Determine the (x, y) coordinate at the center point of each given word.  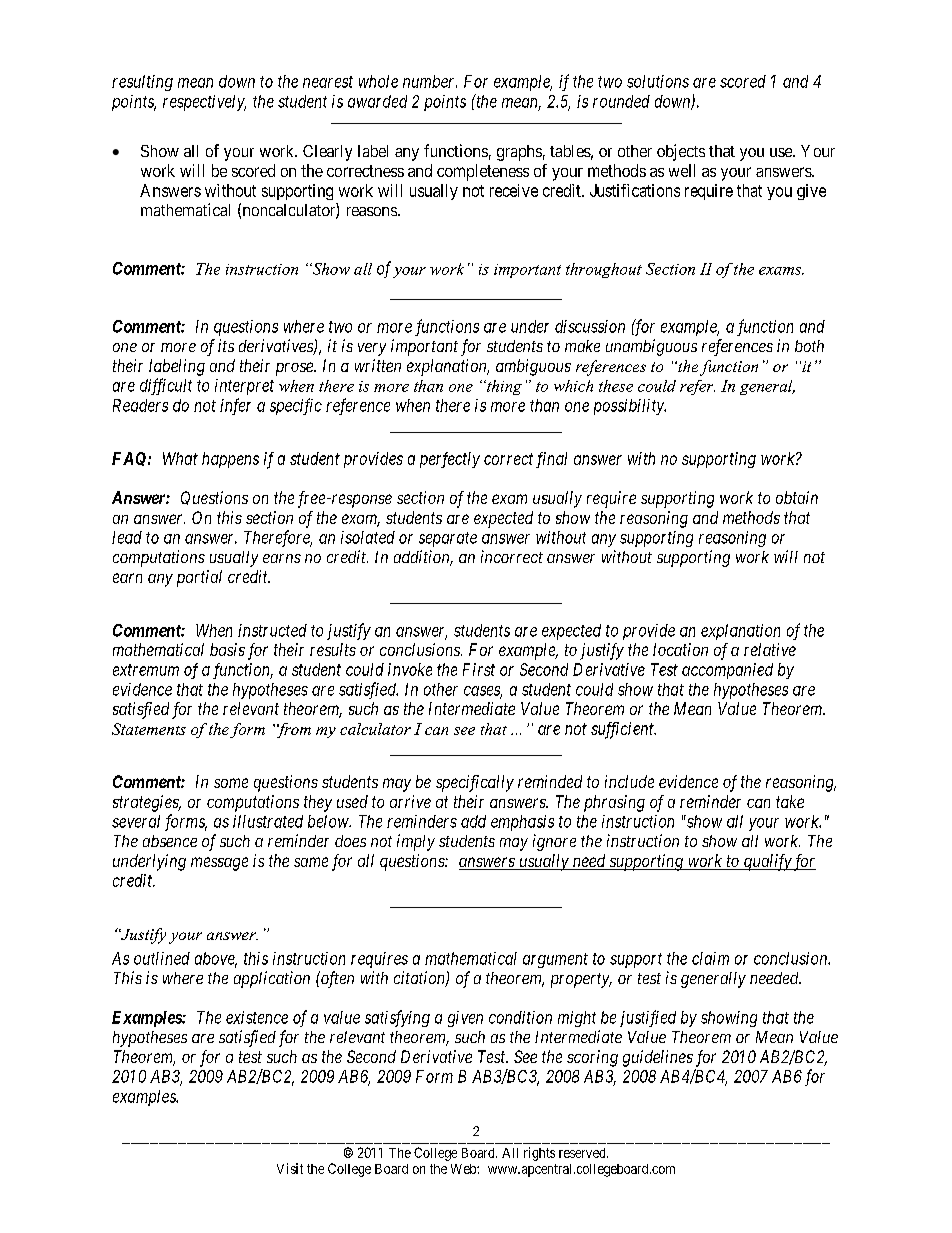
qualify (767, 862)
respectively (204, 103)
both (809, 346)
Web (464, 1169)
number (430, 81)
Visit (290, 1168)
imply (416, 842)
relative (770, 649)
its (226, 345)
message (219, 864)
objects (681, 152)
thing (503, 387)
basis (227, 649)
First (479, 669)
